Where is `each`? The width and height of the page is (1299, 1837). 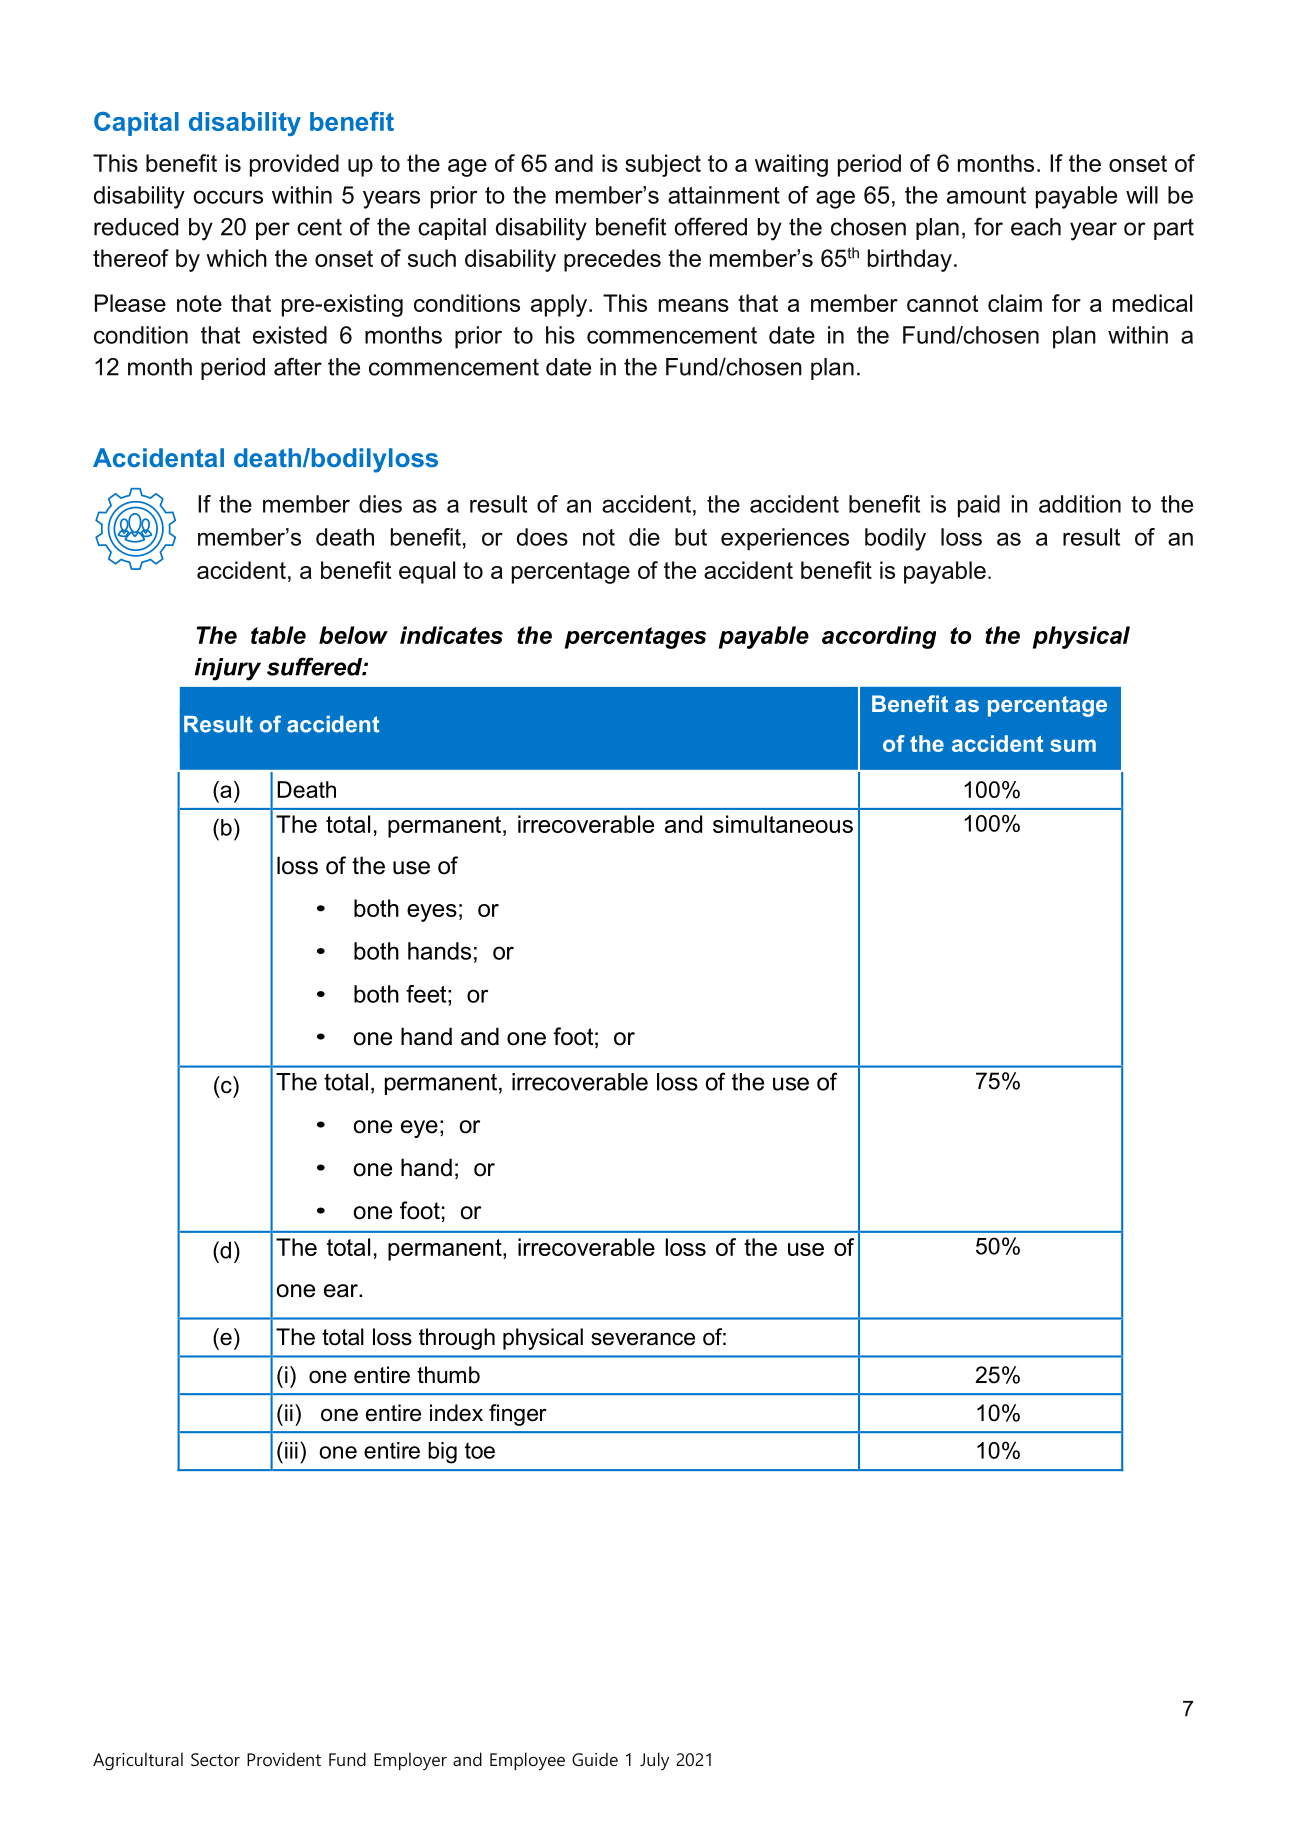 each is located at coordinates (1036, 227).
